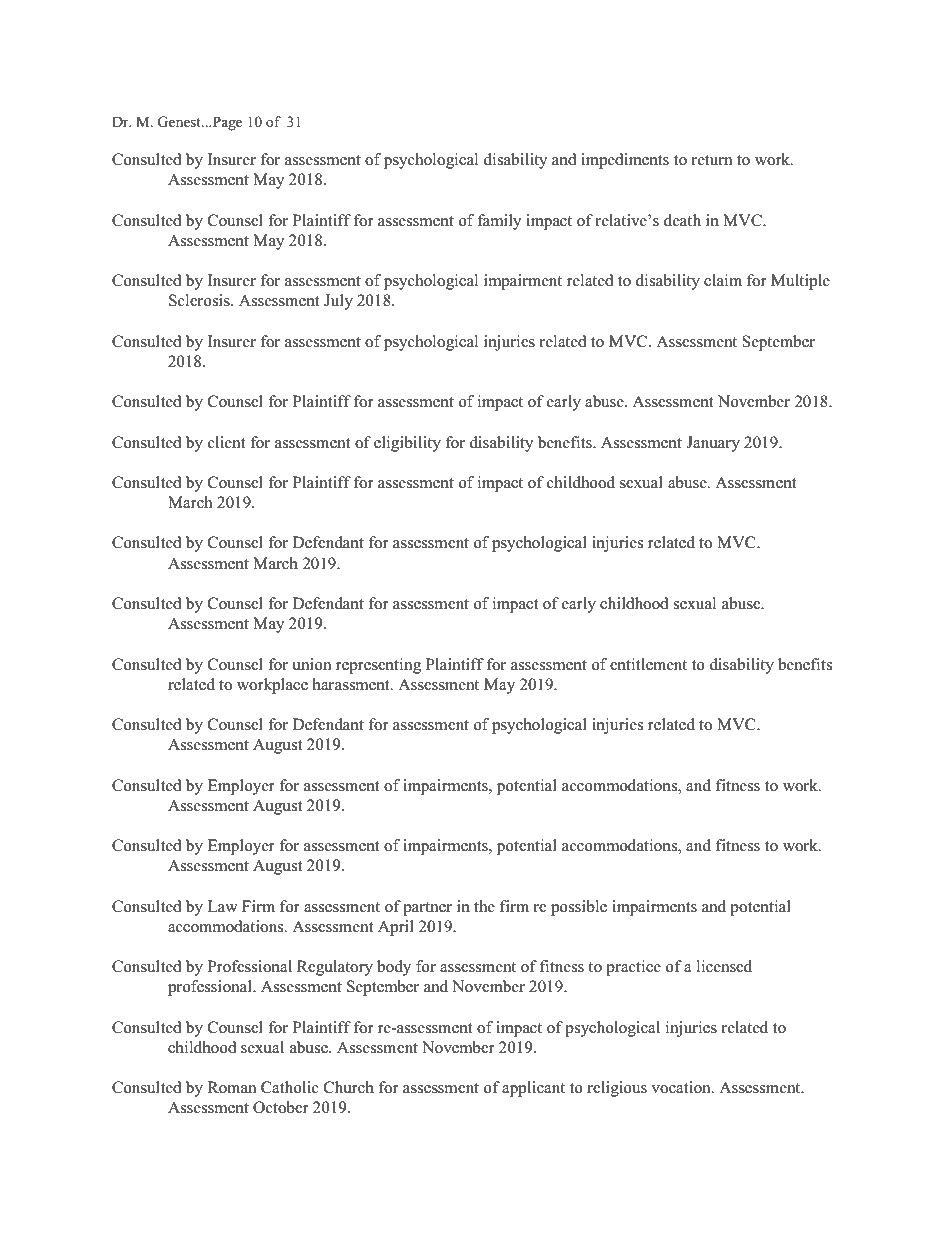 The image size is (952, 1233). What do you see at coordinates (338, 302) in the screenshot?
I see `July` at bounding box center [338, 302].
